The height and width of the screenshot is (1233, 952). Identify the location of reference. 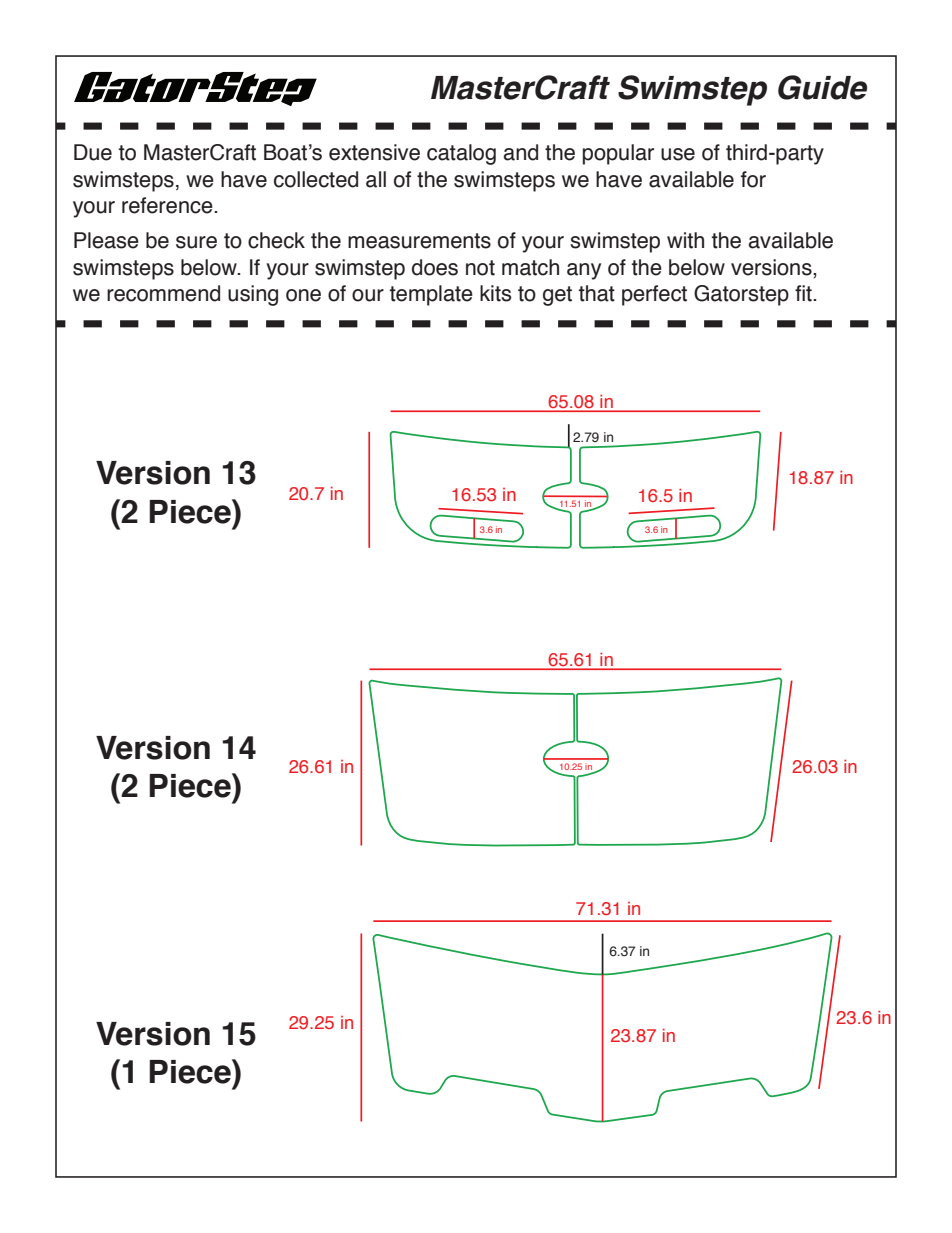
(168, 205).
